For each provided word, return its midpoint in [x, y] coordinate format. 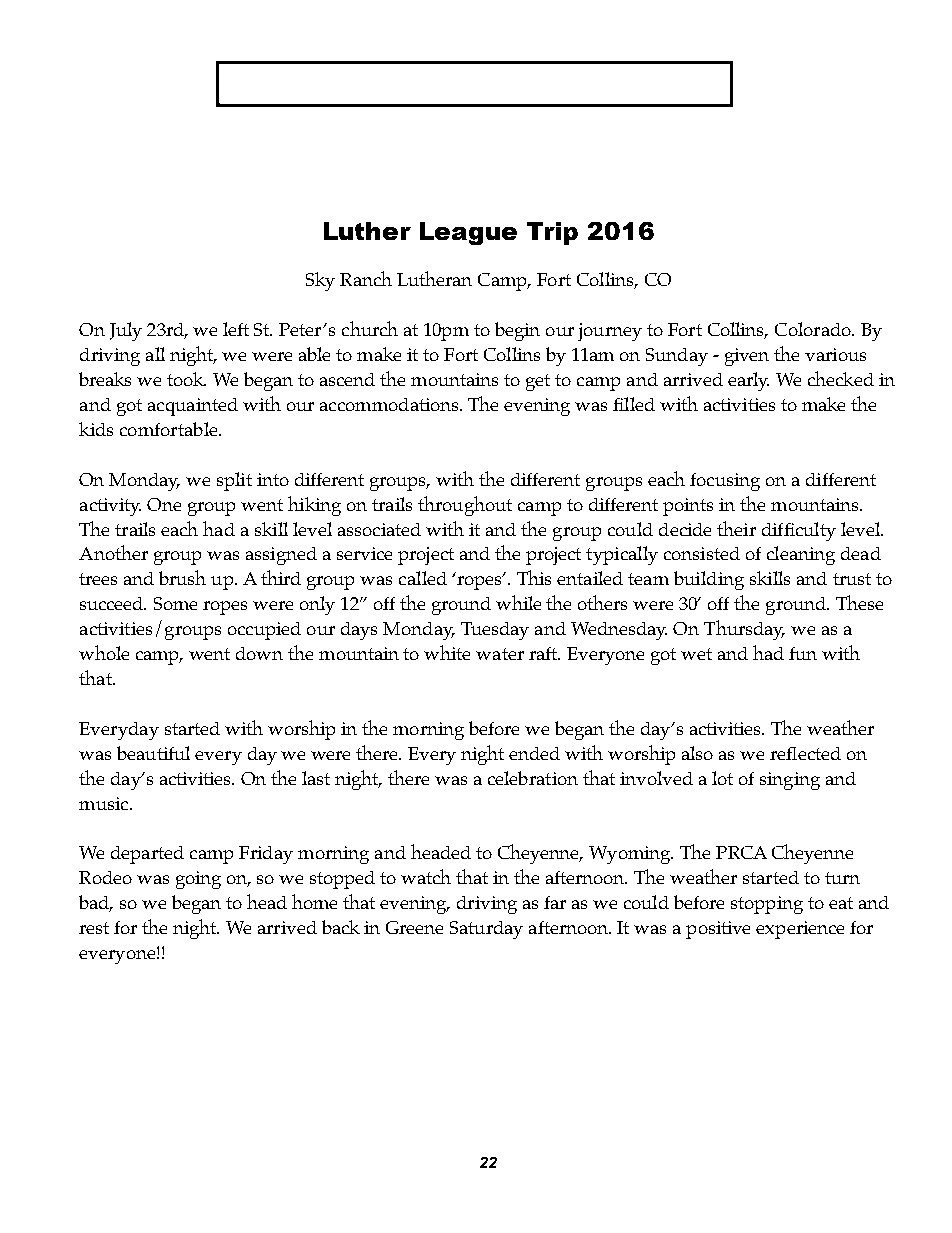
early [748, 381]
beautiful [153, 753]
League [468, 233]
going [198, 880]
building [709, 580]
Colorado [814, 329]
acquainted [193, 407]
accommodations [390, 404]
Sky [320, 281]
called [423, 578]
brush [182, 577]
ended [534, 753]
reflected [805, 753]
